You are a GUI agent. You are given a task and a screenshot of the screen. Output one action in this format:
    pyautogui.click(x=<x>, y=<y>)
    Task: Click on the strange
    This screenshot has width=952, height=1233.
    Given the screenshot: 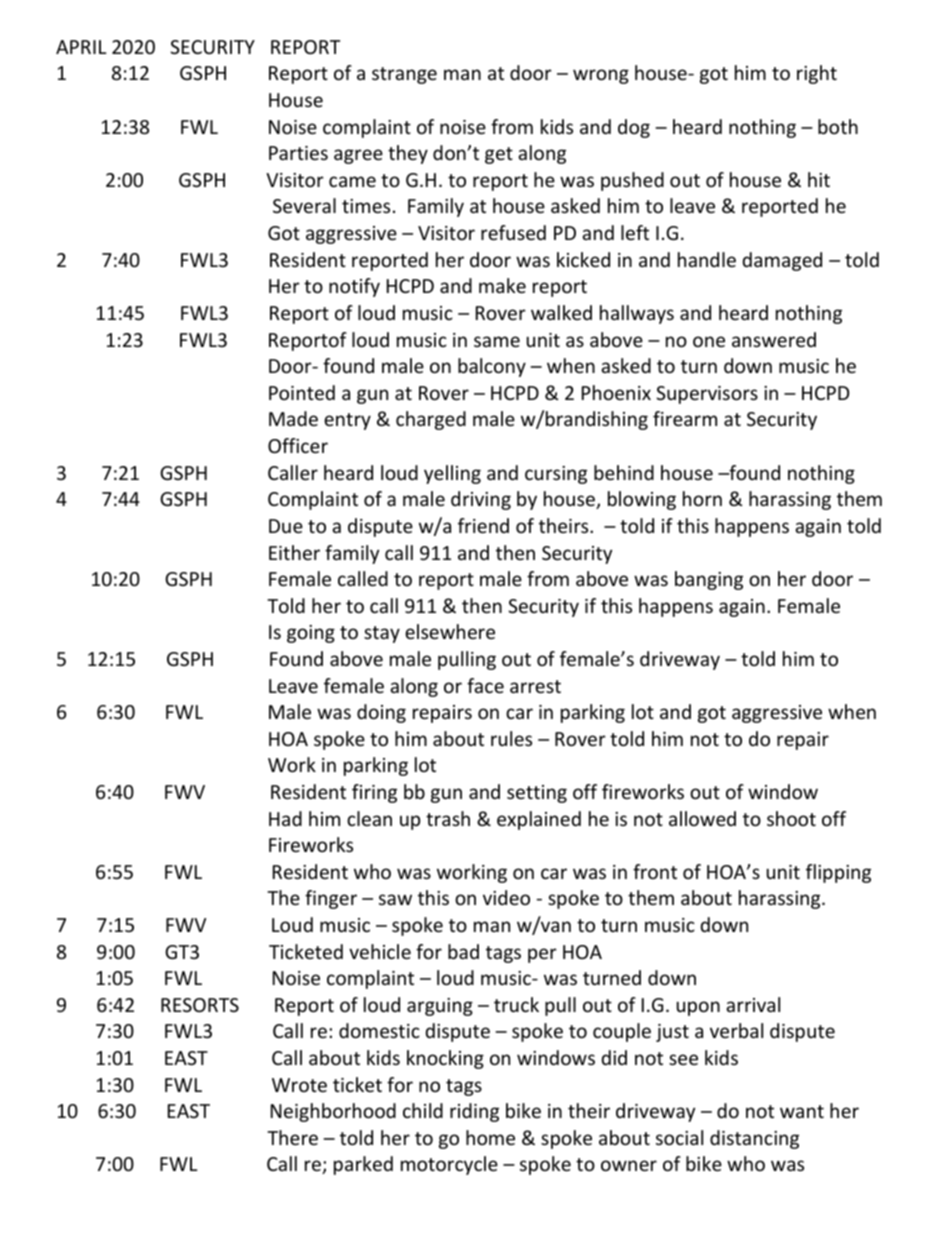 What is the action you would take?
    pyautogui.click(x=404, y=75)
